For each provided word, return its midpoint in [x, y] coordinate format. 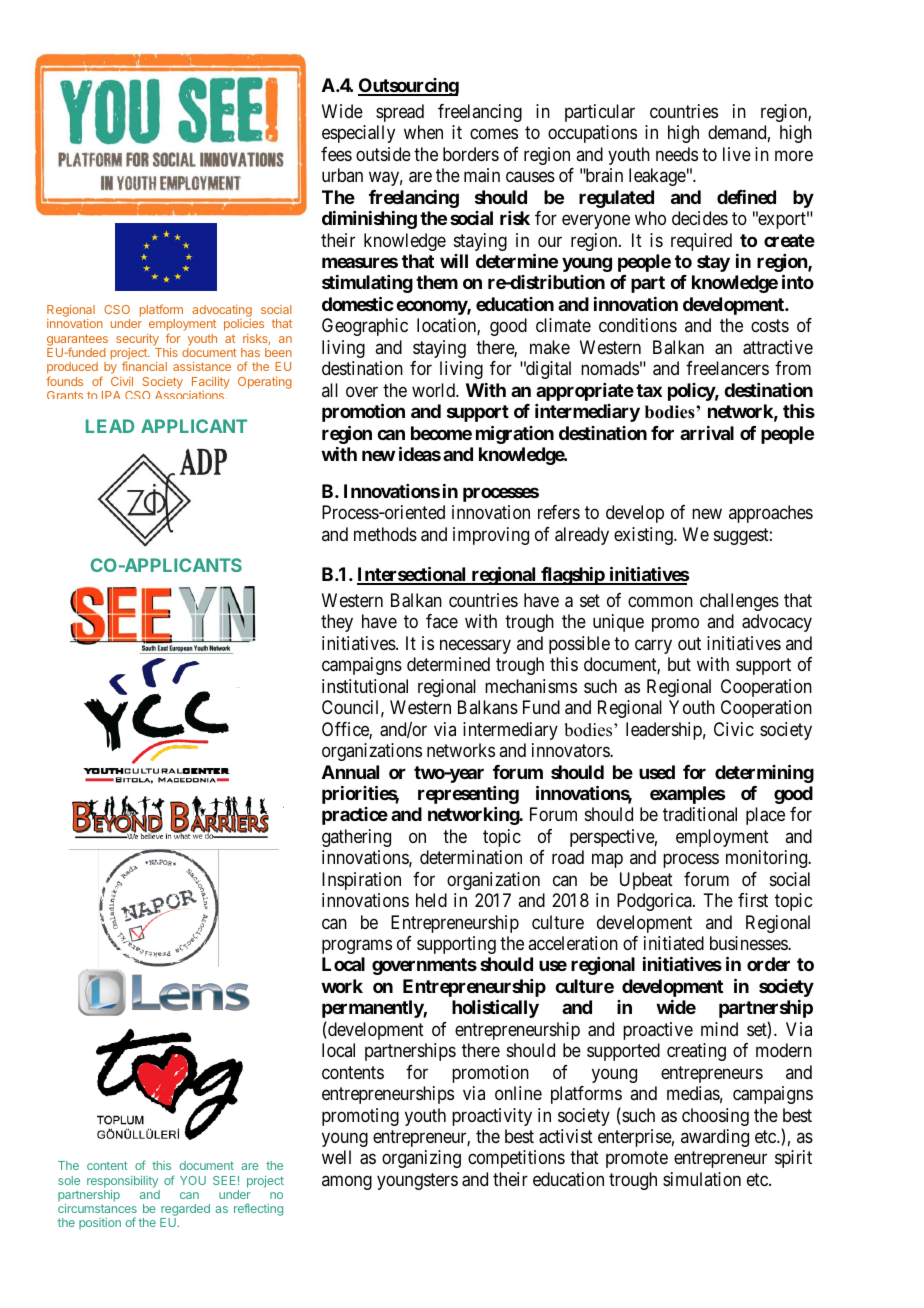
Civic [734, 729]
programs [357, 946]
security [137, 340]
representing [468, 795]
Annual [350, 772]
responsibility [122, 1182]
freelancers [727, 368]
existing [644, 536]
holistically [495, 1009]
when [423, 132]
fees [336, 154]
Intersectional [413, 575]
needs [677, 154]
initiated [674, 943]
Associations [189, 395]
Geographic [365, 327]
